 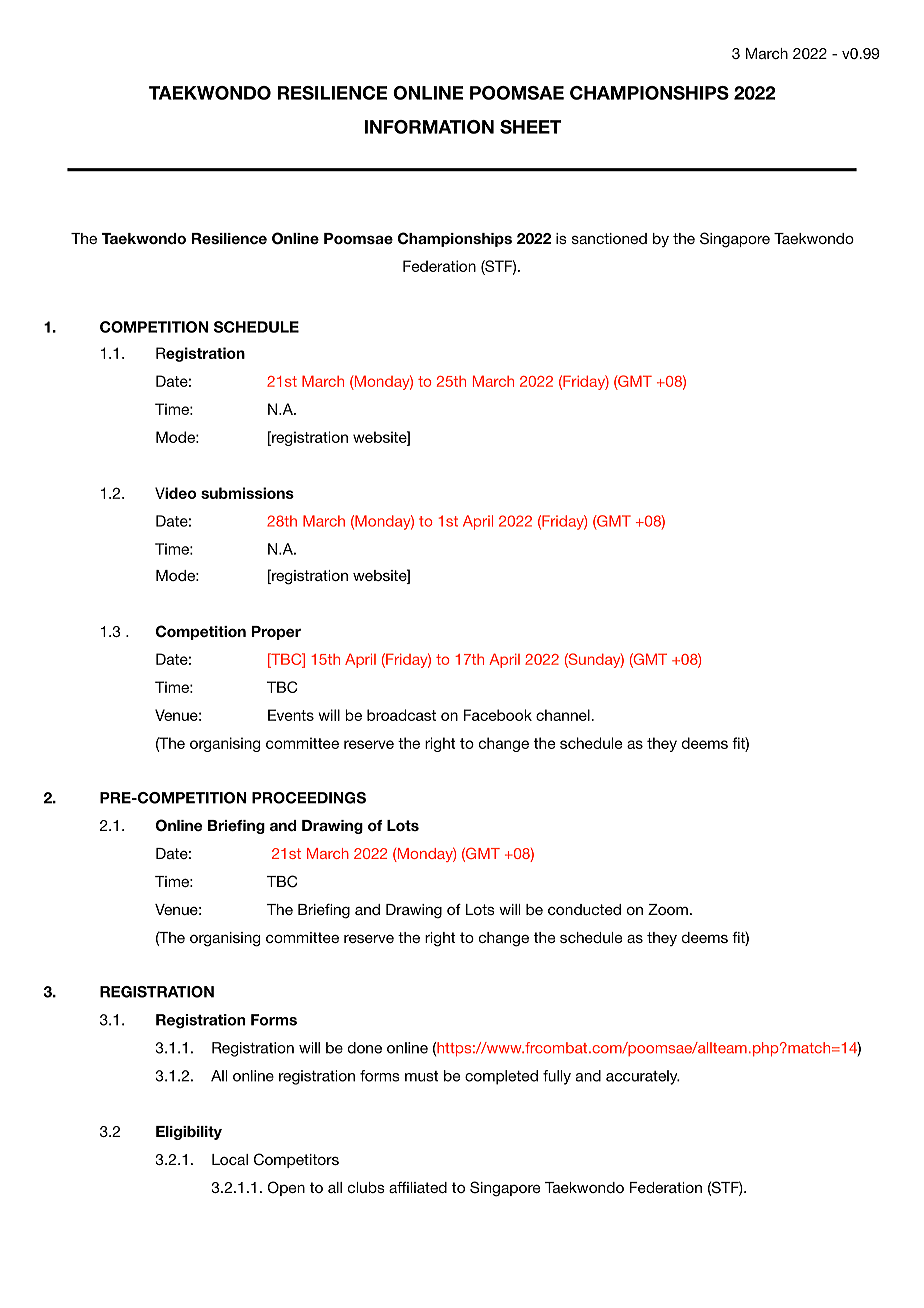 What do you see at coordinates (230, 1159) in the page?
I see `Local` at bounding box center [230, 1159].
